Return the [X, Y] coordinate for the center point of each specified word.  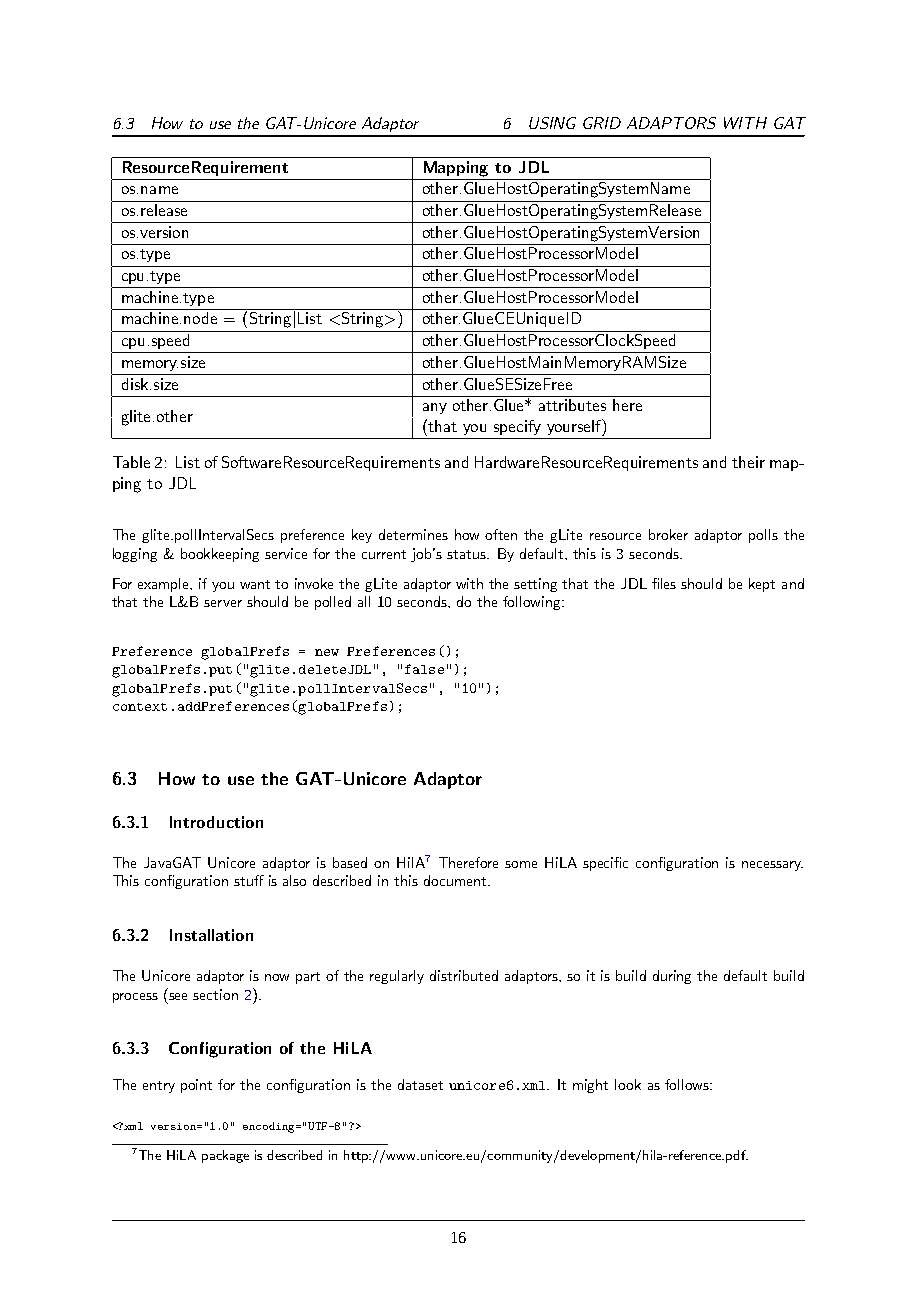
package [225, 1156]
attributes [572, 405]
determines [413, 534]
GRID [602, 123]
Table [131, 462]
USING [552, 123]
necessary [772, 866]
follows [688, 1084]
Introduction [216, 822]
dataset [420, 1084]
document [456, 880]
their [748, 462]
